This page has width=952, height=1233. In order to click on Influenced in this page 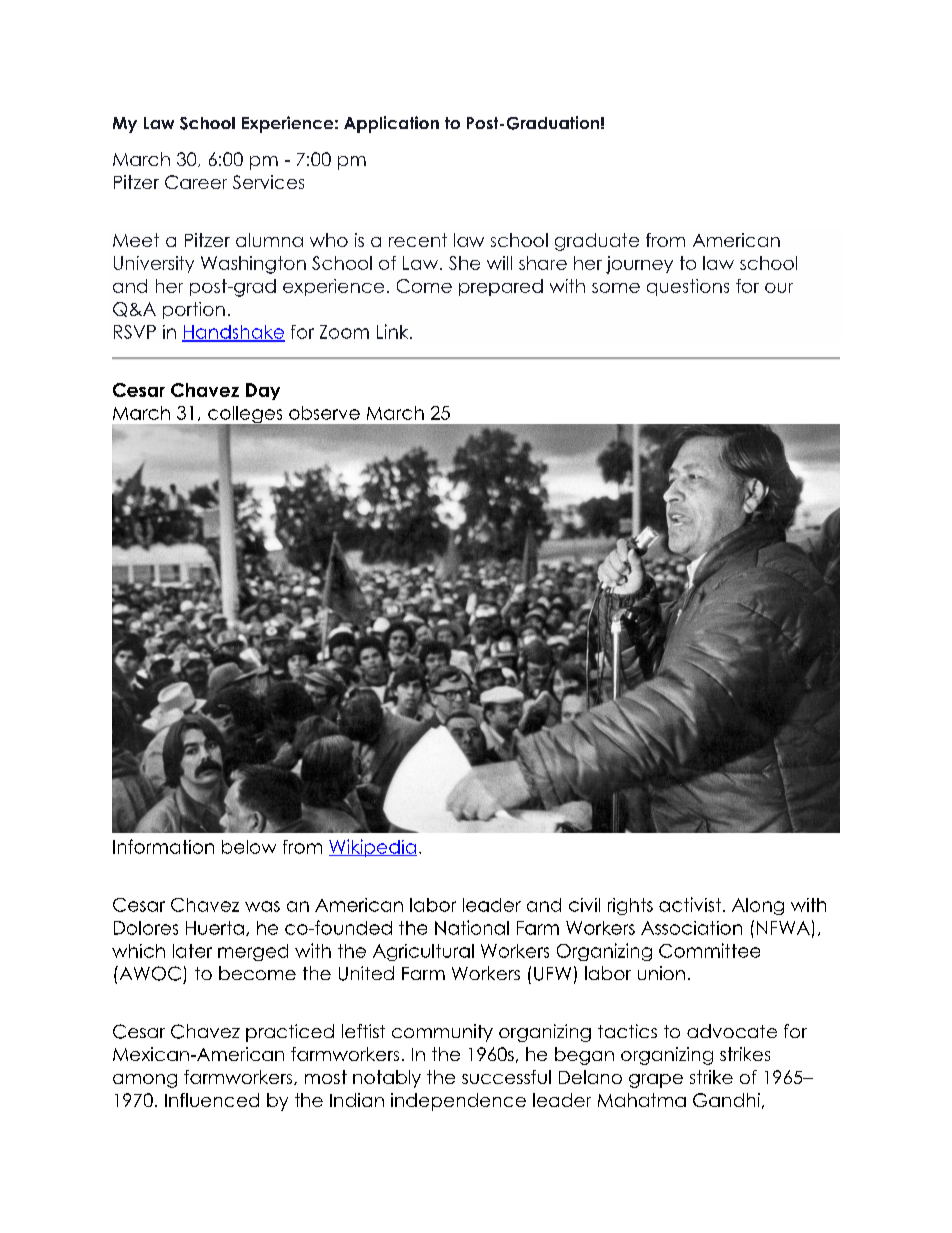, I will do `click(212, 1100)`.
